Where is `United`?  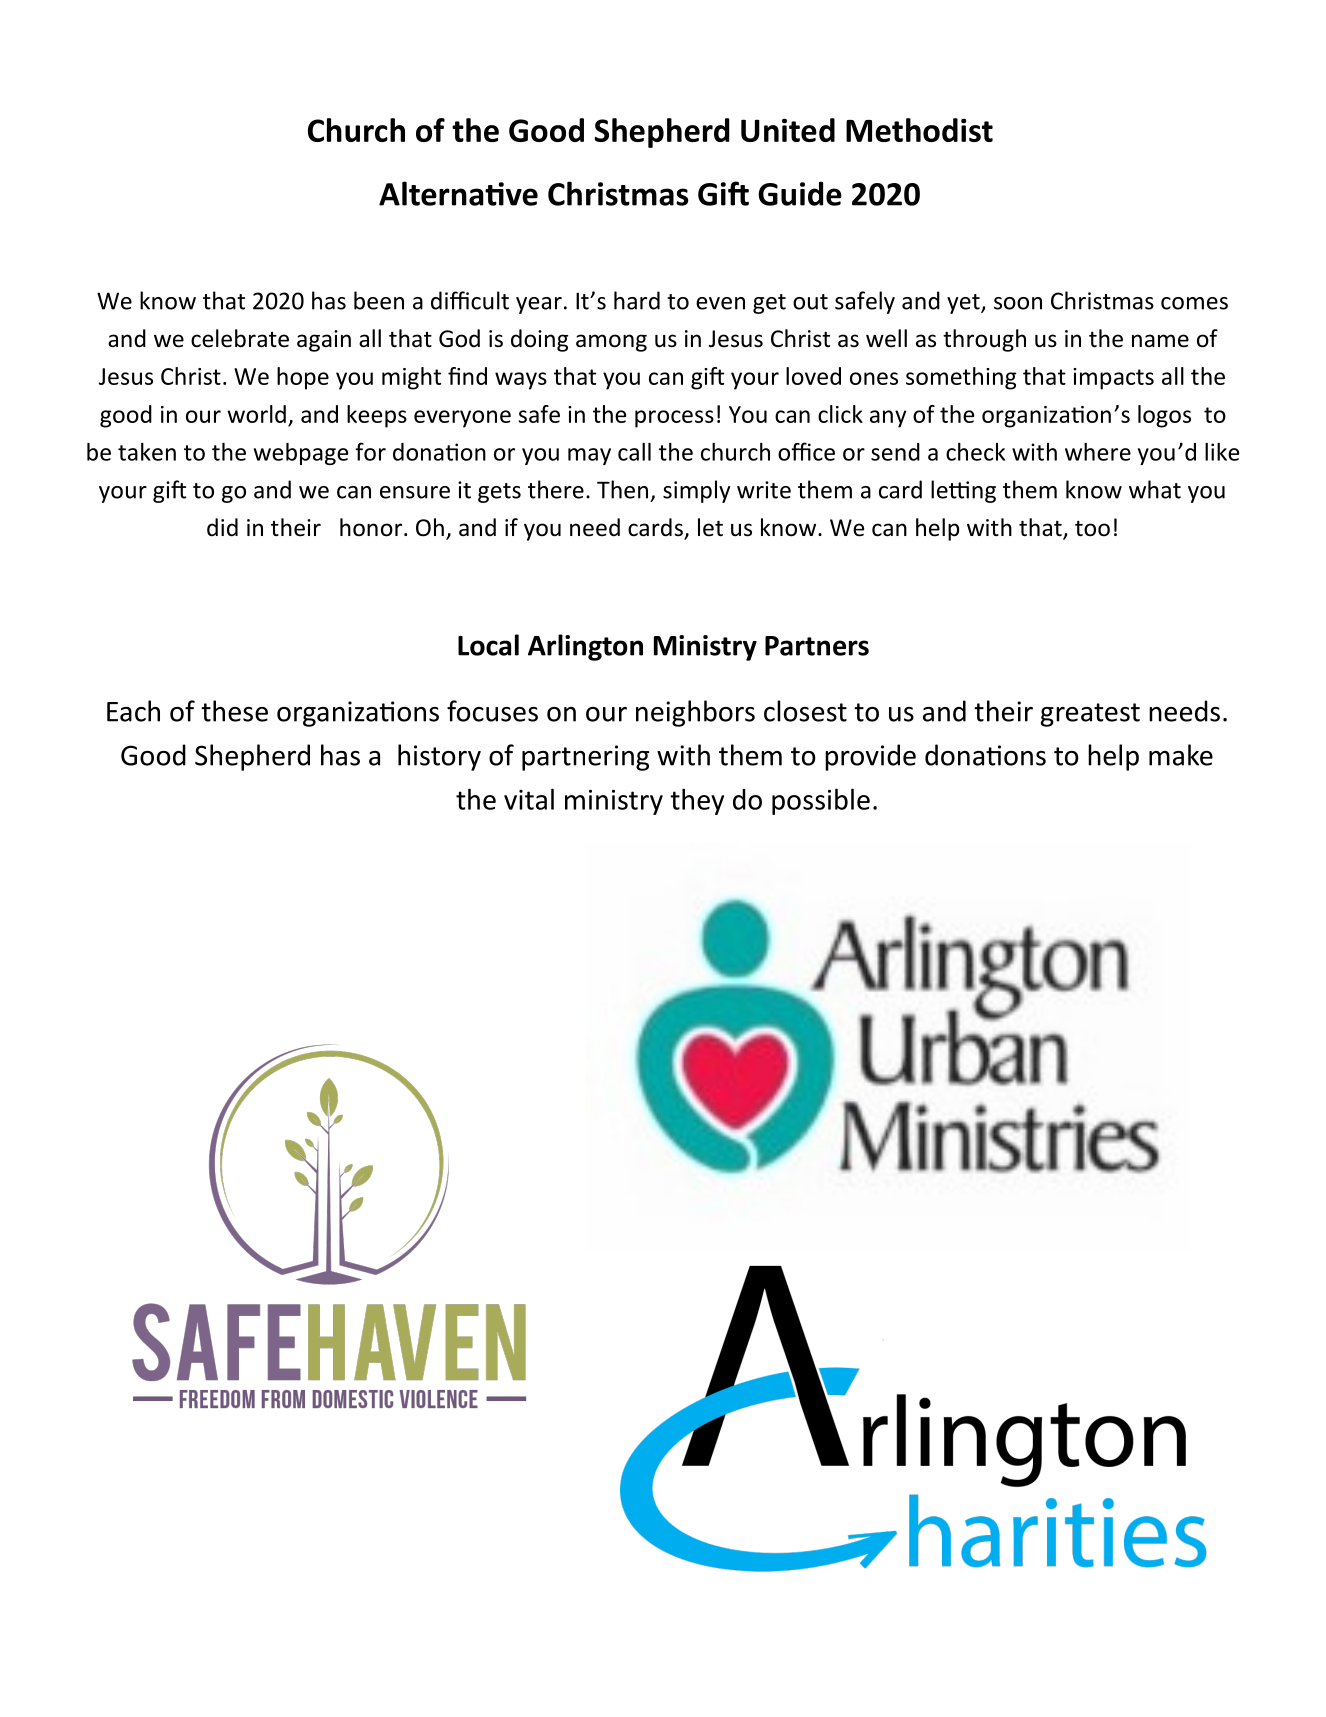
United is located at coordinates (788, 130).
